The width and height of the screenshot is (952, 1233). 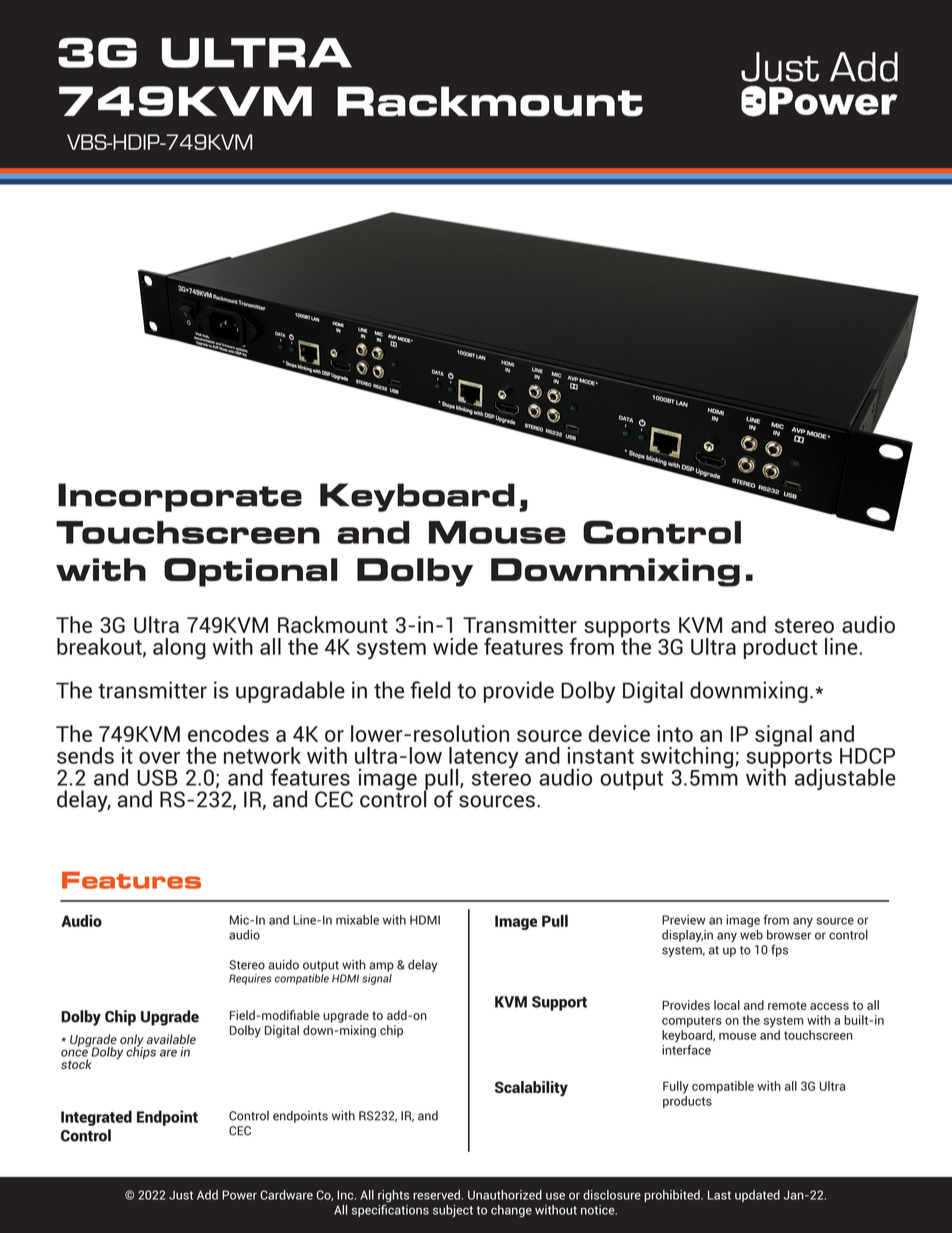 What do you see at coordinates (675, 733) in the screenshot?
I see `into` at bounding box center [675, 733].
